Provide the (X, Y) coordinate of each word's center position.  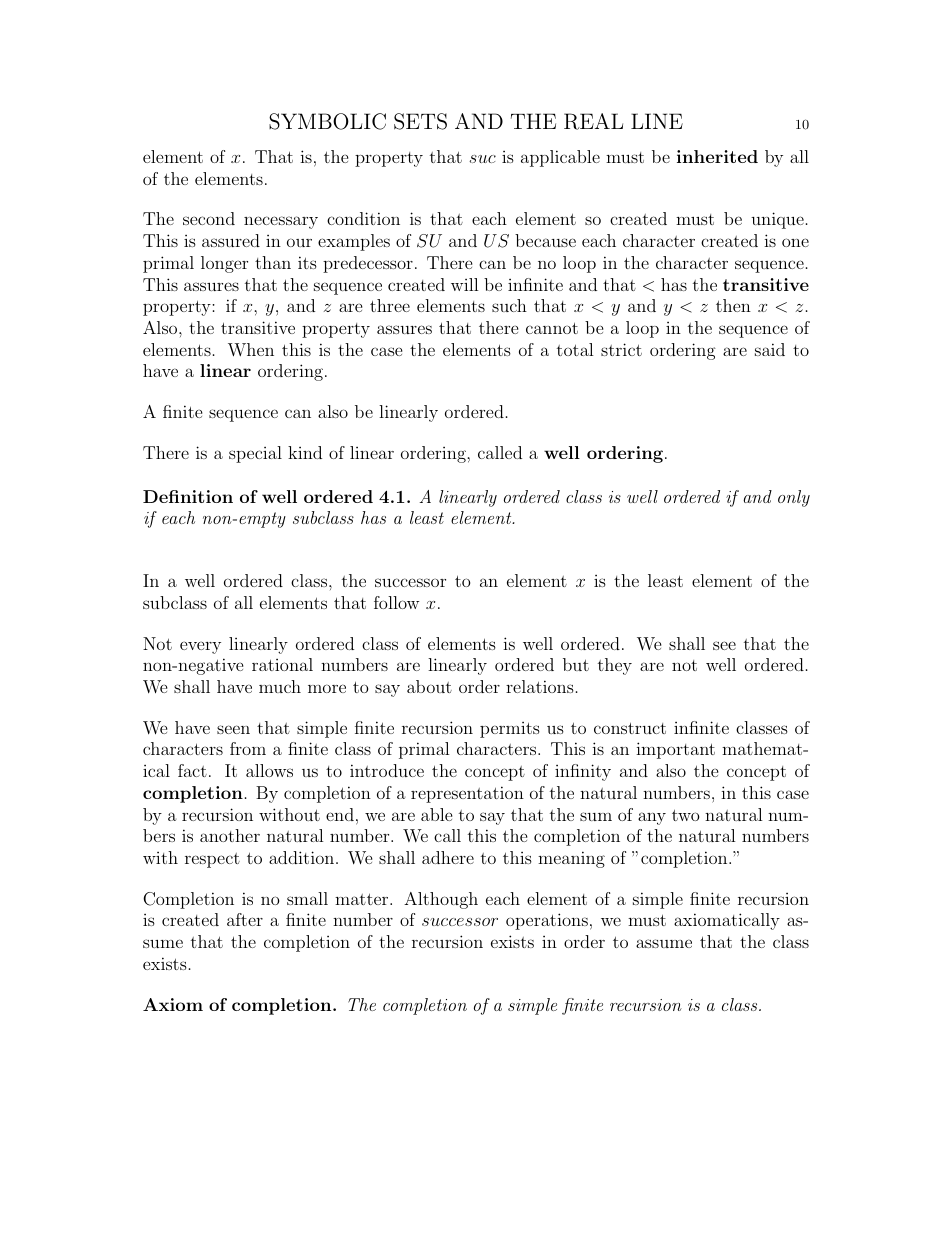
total (575, 349)
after (245, 919)
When (251, 350)
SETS (420, 121)
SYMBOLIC (327, 121)
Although (441, 900)
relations (540, 686)
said (770, 349)
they (615, 666)
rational (282, 664)
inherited (717, 156)
